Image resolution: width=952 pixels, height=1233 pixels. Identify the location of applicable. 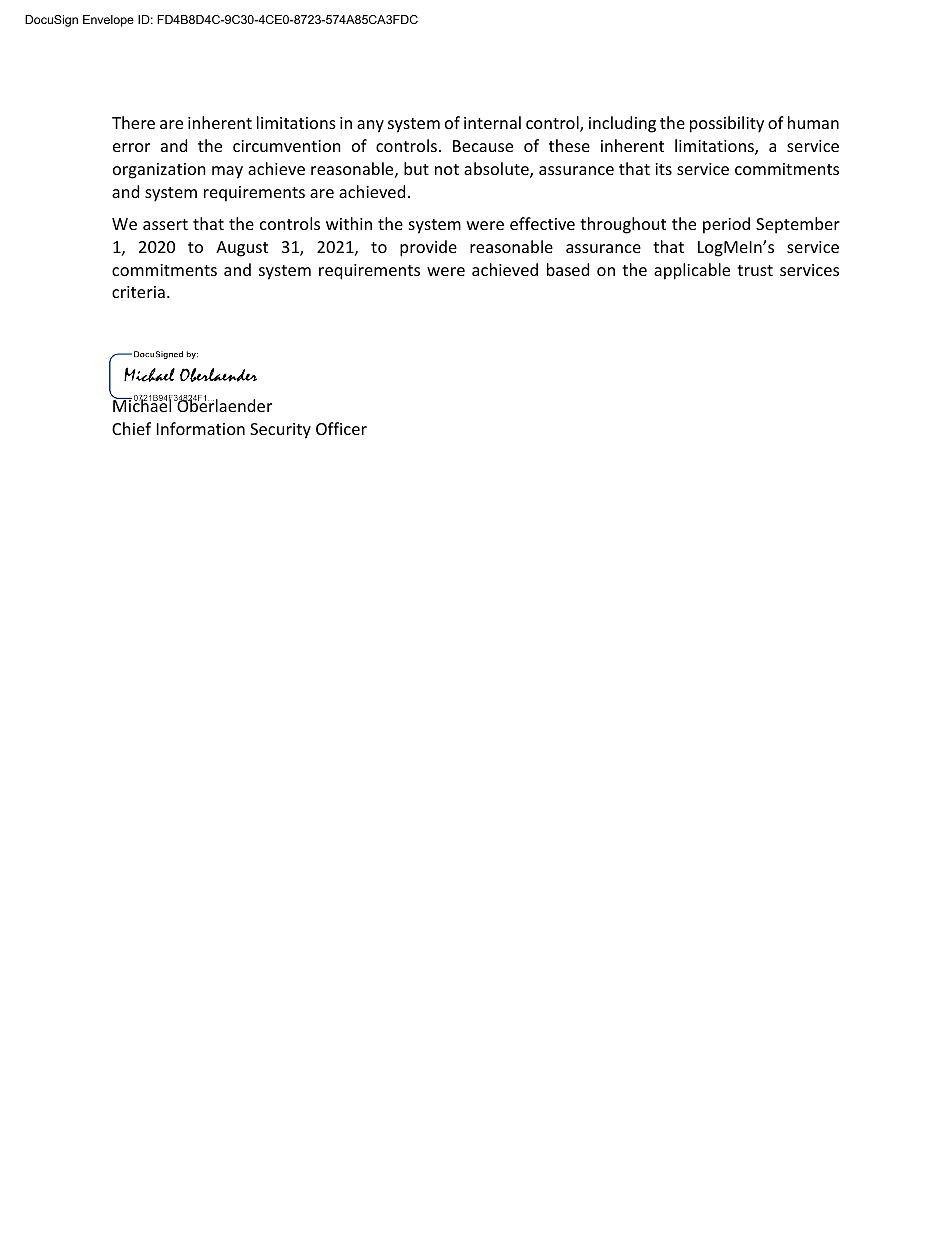
(692, 271).
